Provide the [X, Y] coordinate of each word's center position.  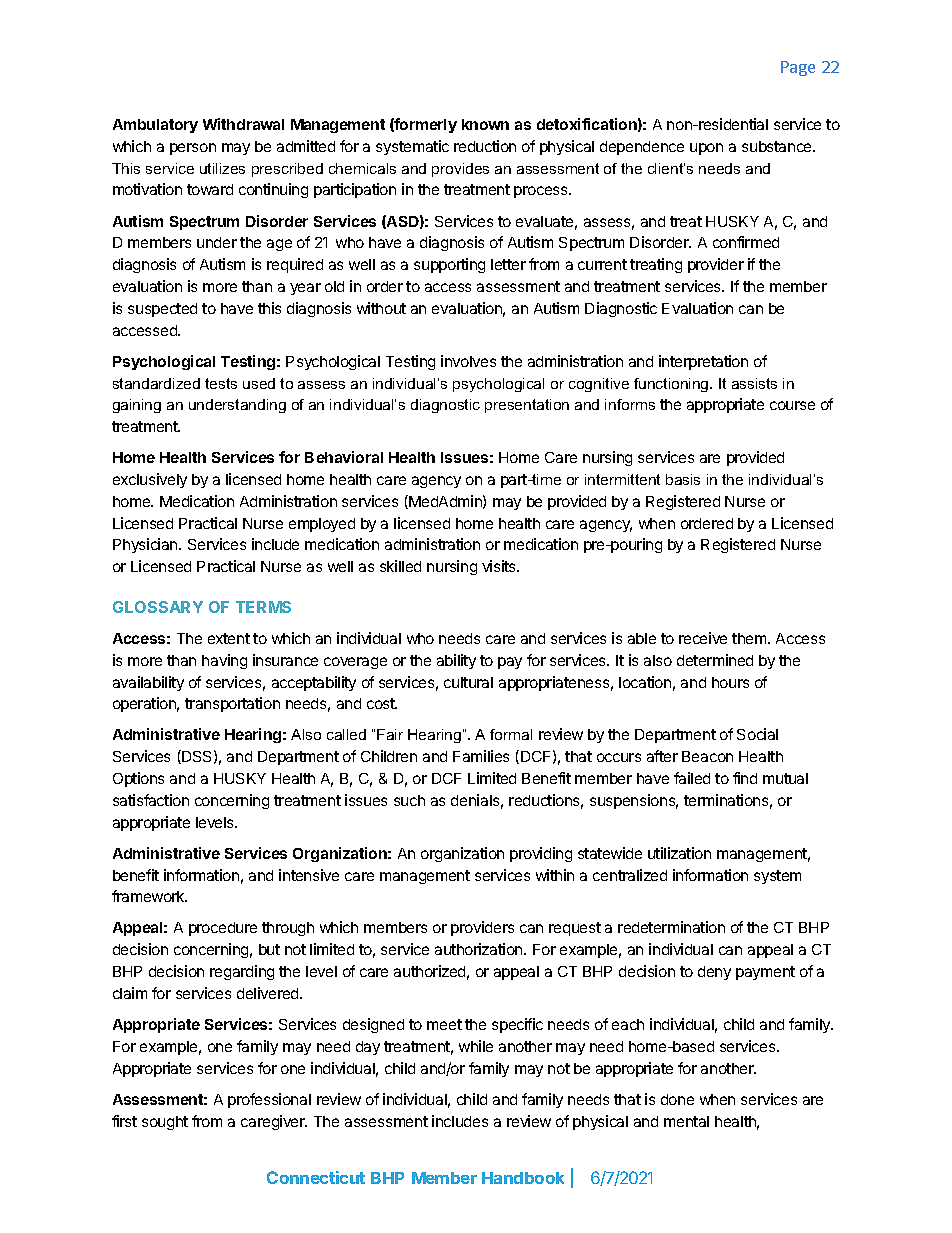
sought [165, 1123]
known [485, 124]
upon [706, 149]
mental [686, 1121]
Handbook [523, 1178]
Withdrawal [243, 124]
